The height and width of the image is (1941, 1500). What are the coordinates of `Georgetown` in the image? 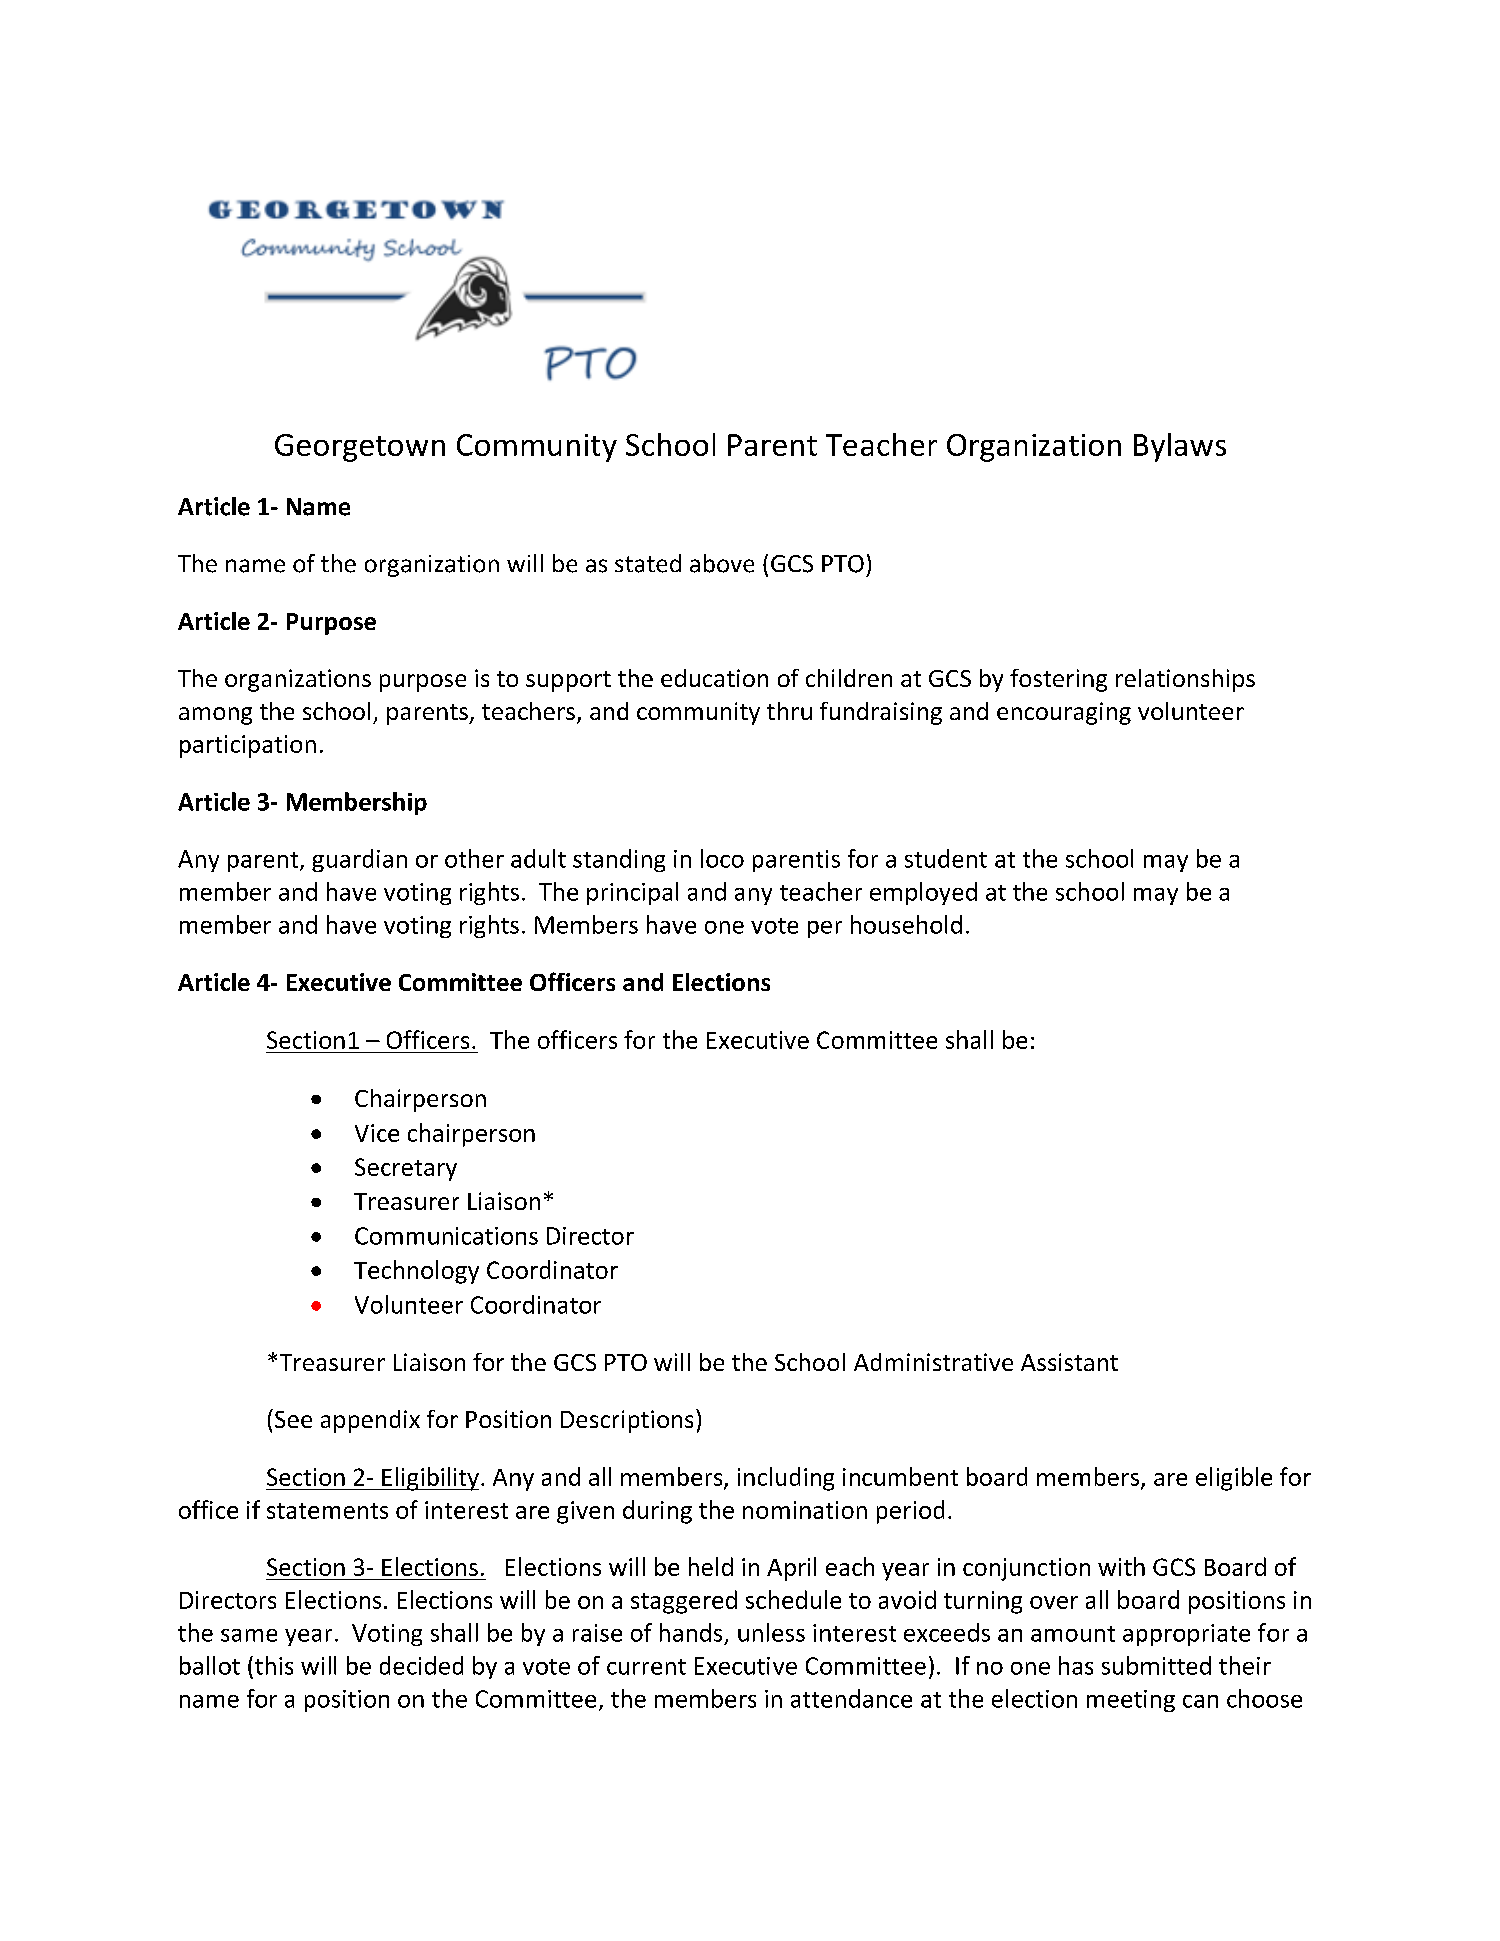 It's located at (360, 448).
